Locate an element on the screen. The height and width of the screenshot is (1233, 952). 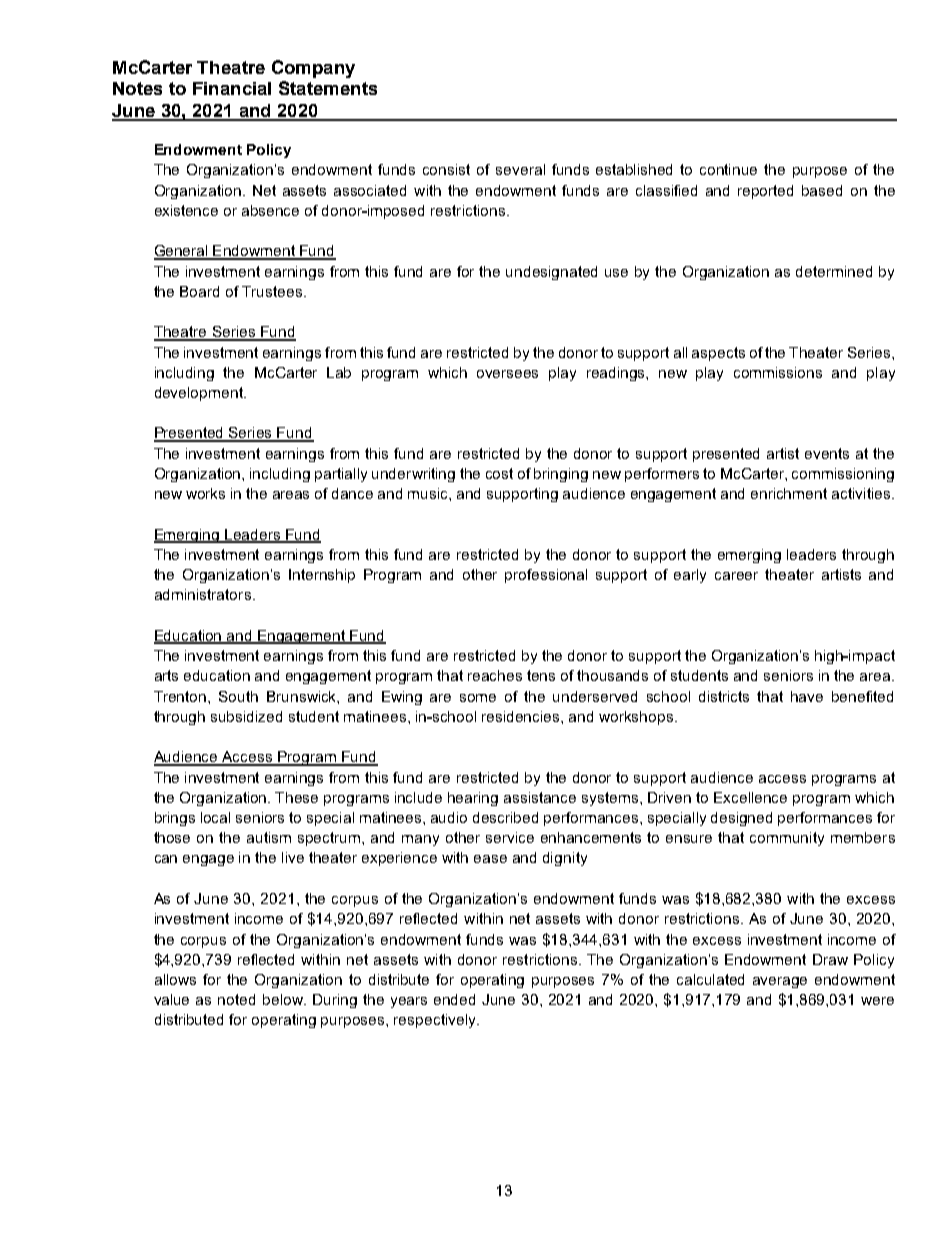
career is located at coordinates (736, 576).
